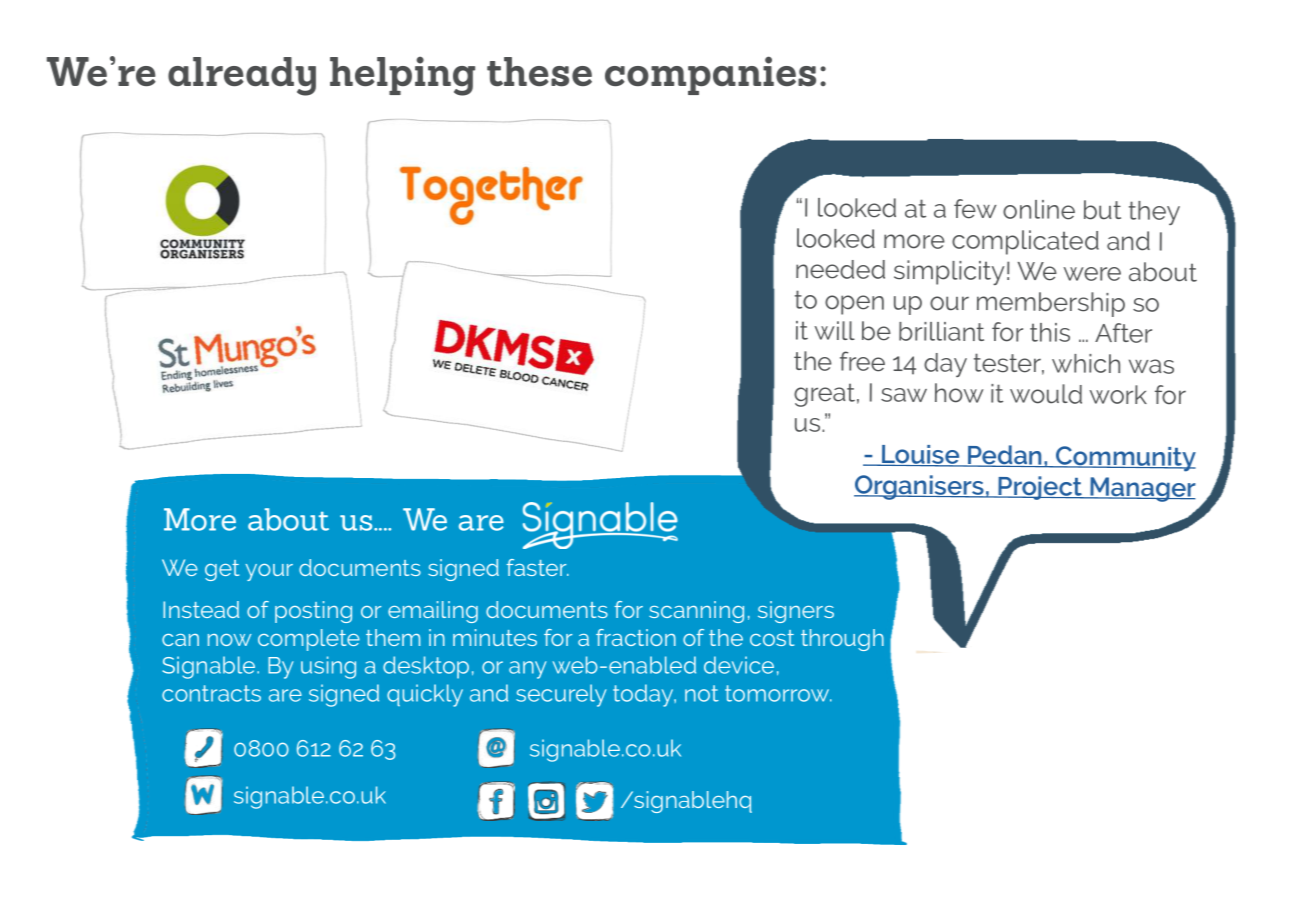 This page has width=1308, height=924. Describe the element at coordinates (702, 693) in the page. I see `not` at that location.
